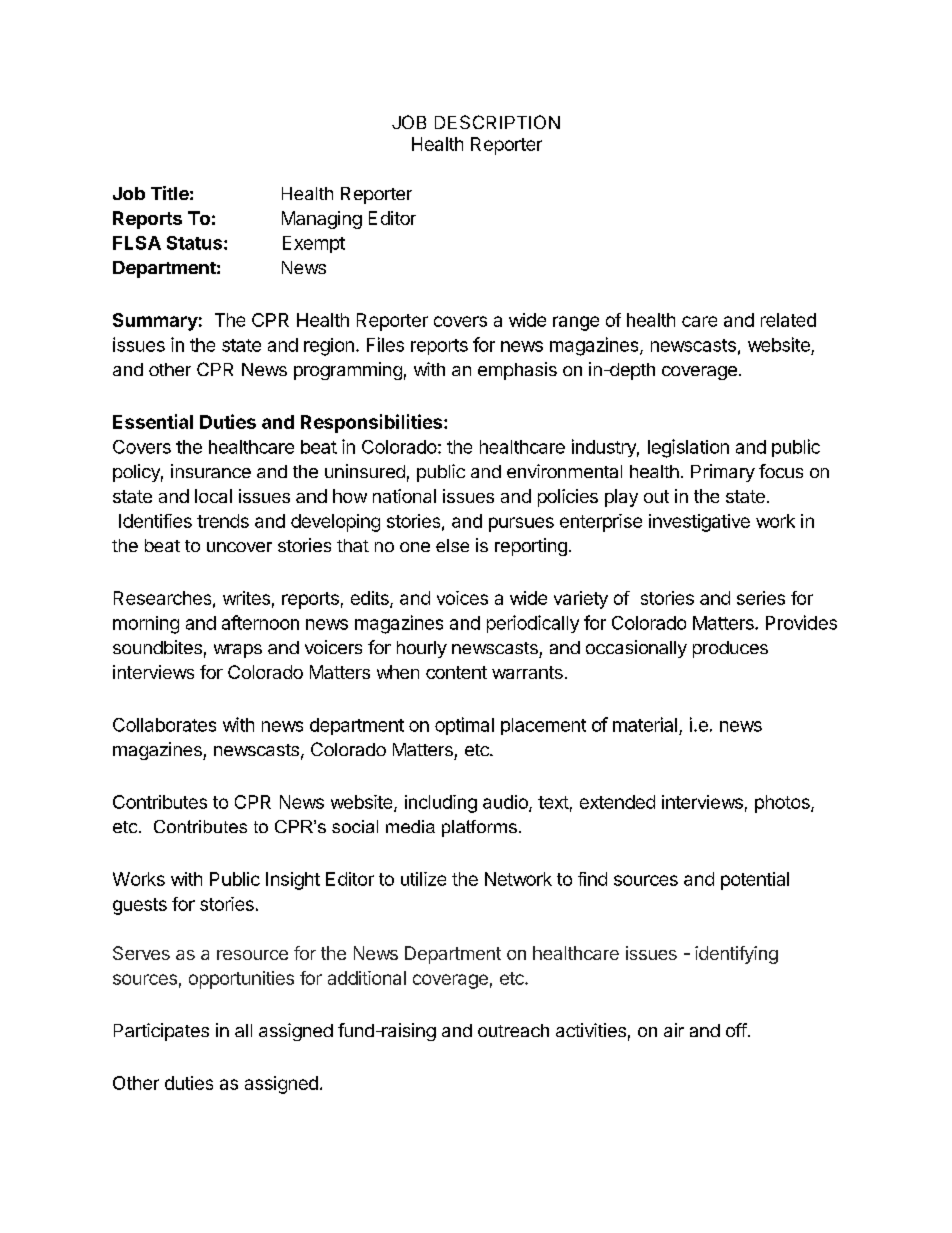  What do you see at coordinates (211, 471) in the document?
I see `insurance` at bounding box center [211, 471].
